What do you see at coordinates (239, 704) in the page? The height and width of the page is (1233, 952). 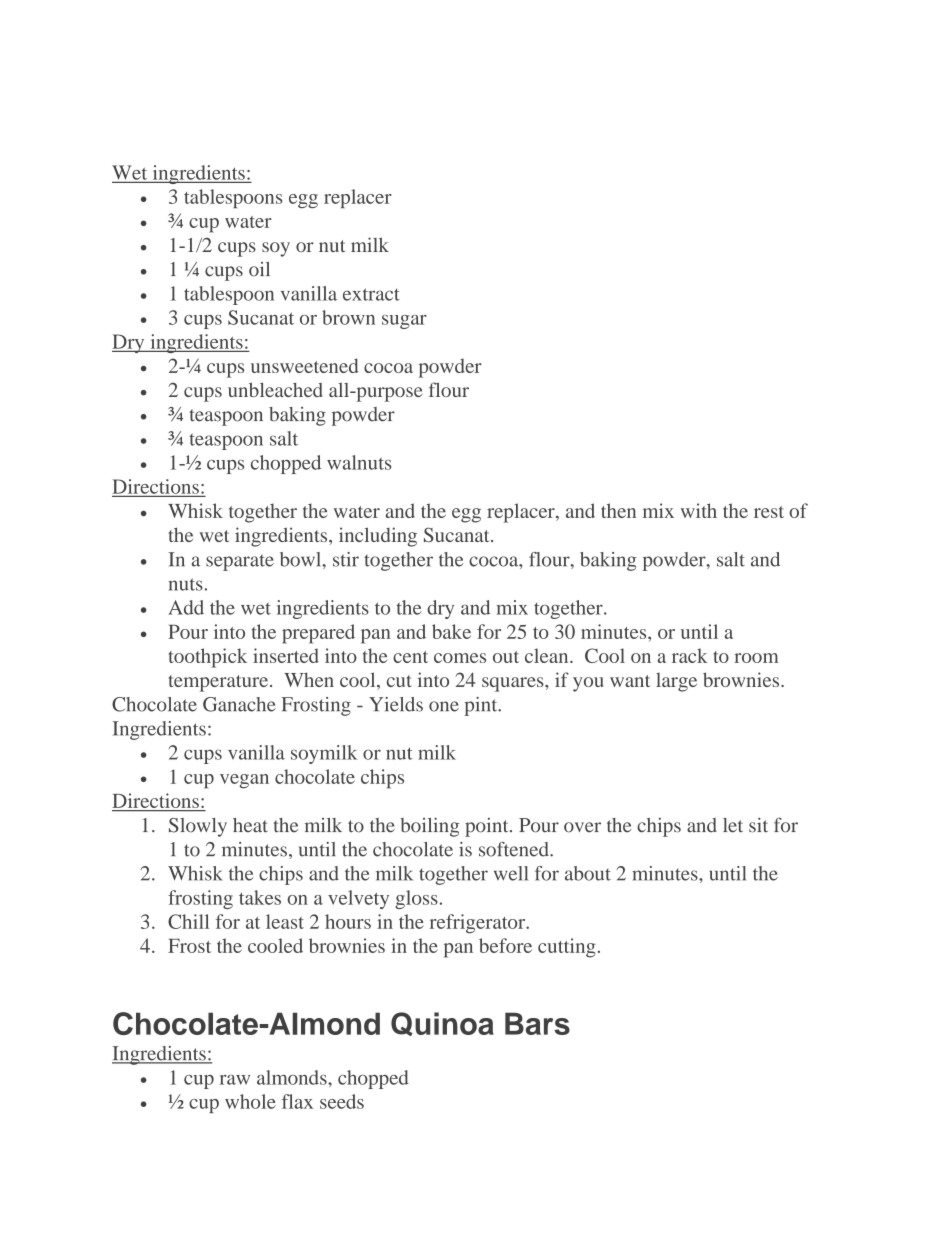 I see `Ganache` at bounding box center [239, 704].
